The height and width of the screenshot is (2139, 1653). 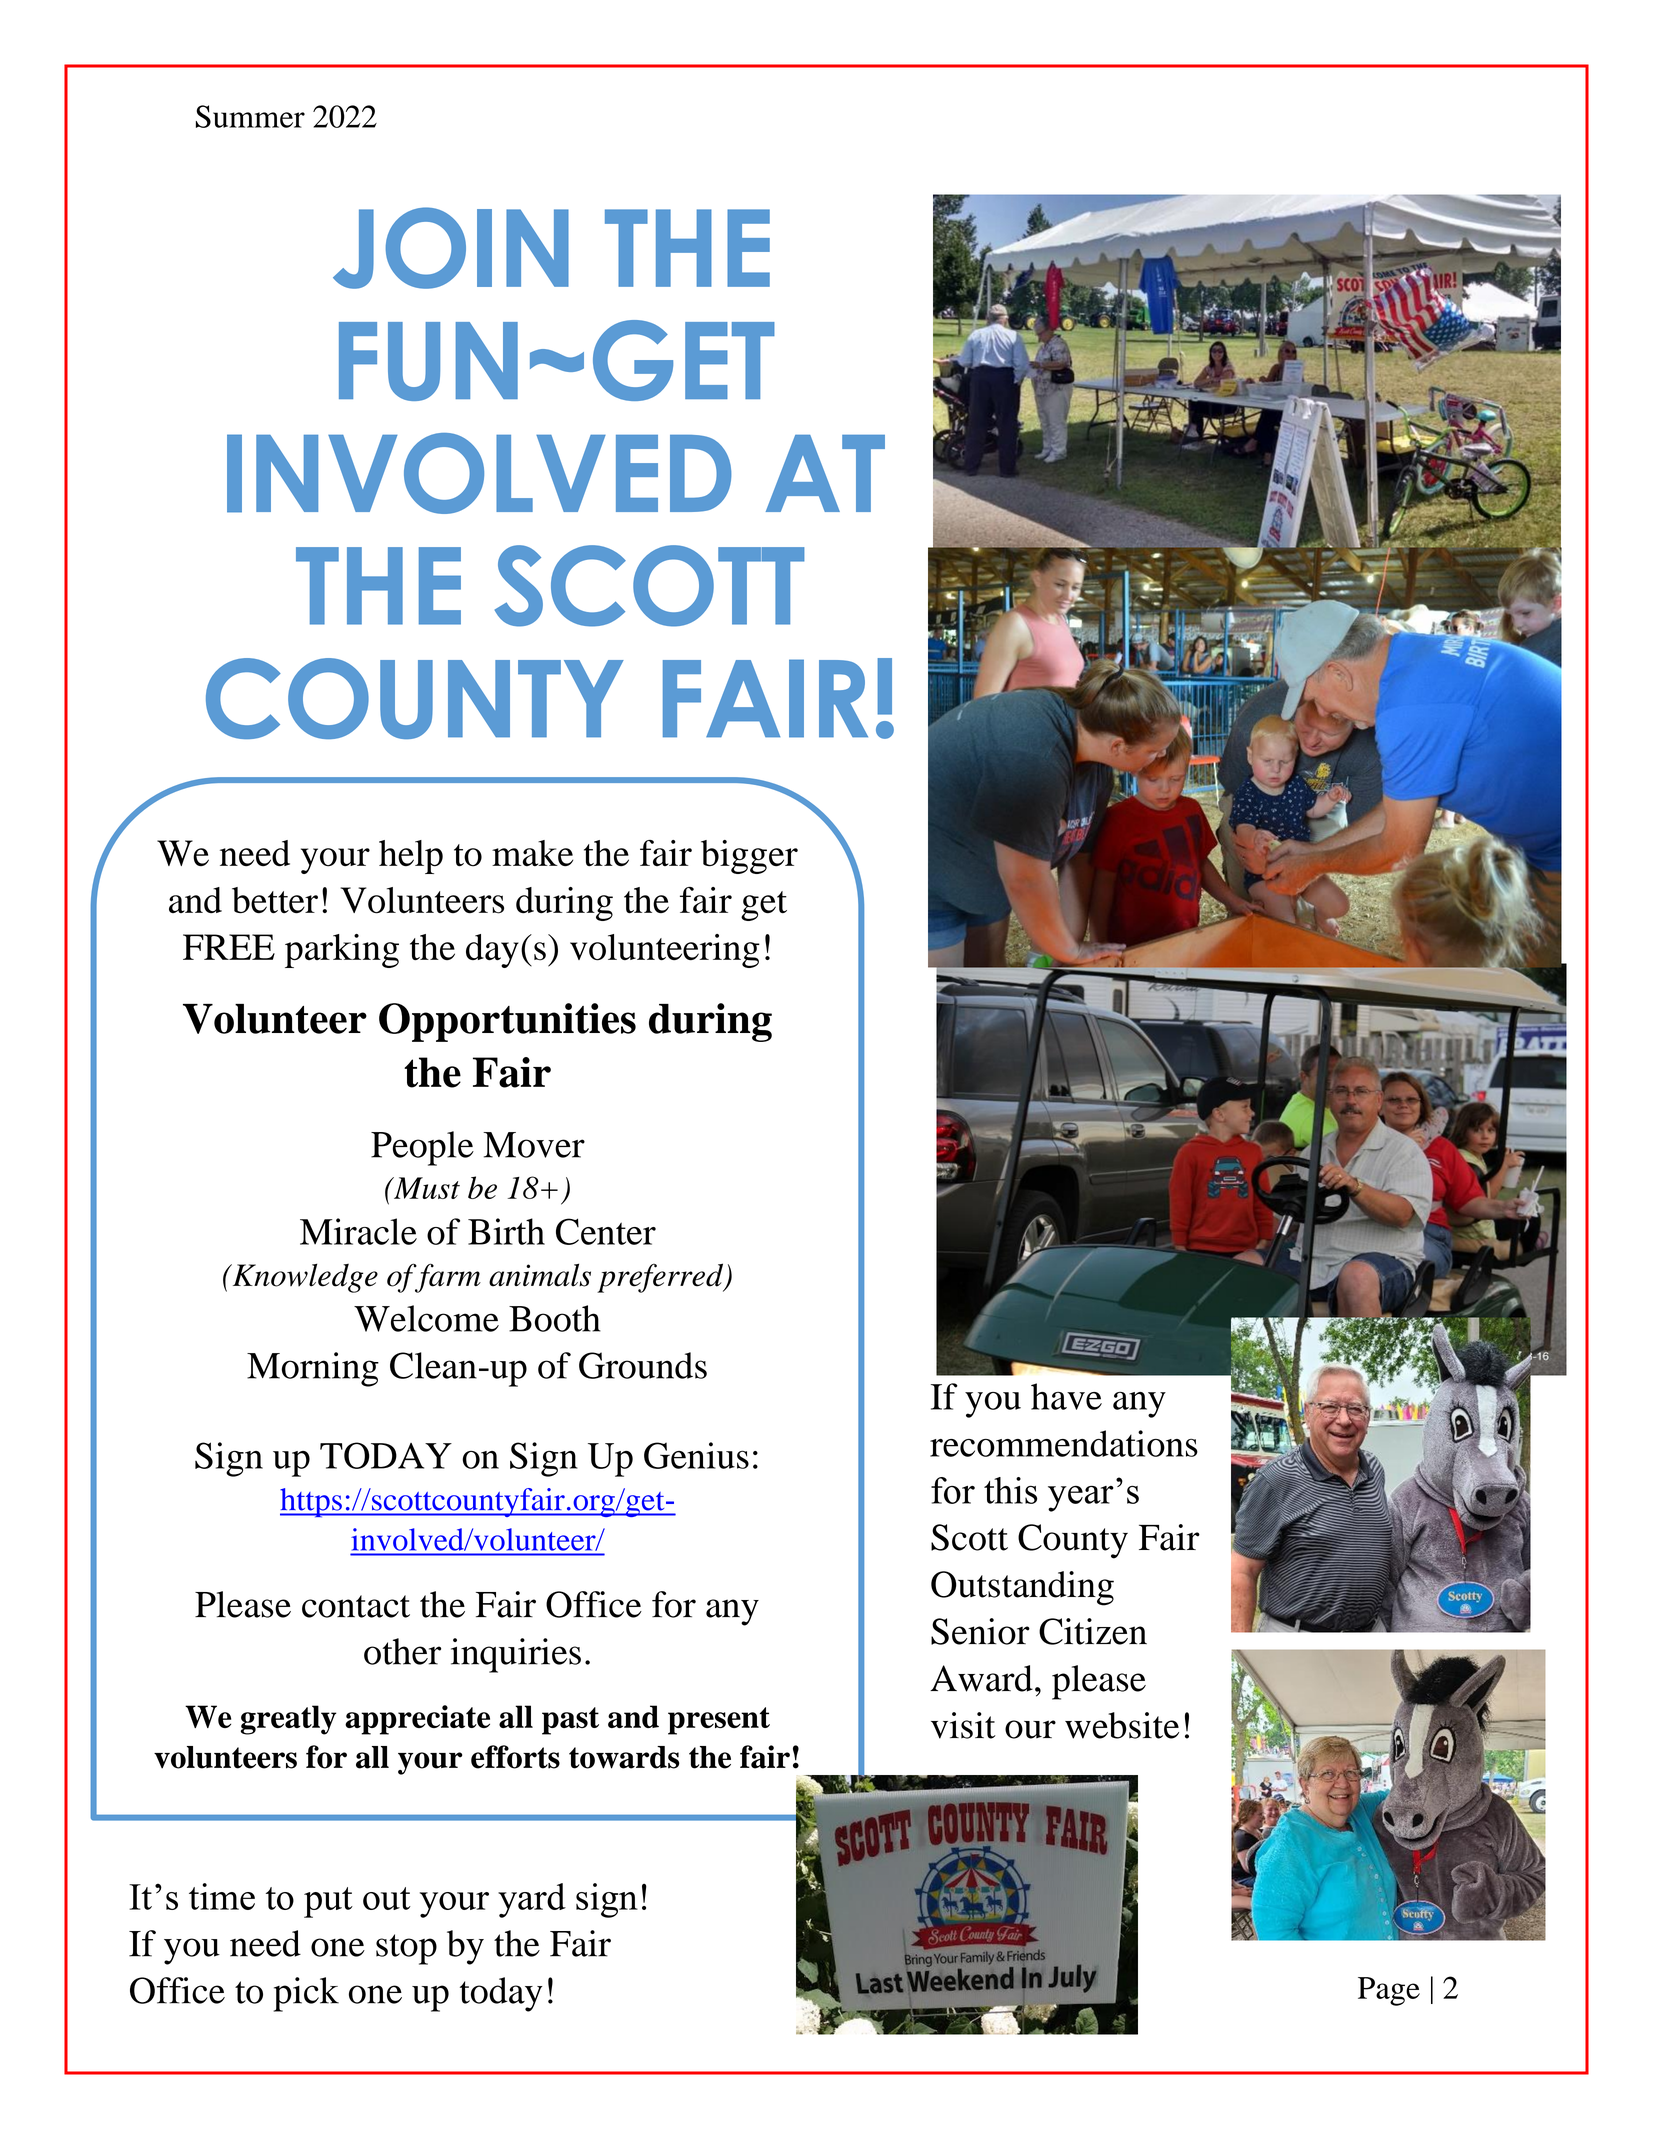 What do you see at coordinates (406, 1949) in the screenshot?
I see `stop` at bounding box center [406, 1949].
